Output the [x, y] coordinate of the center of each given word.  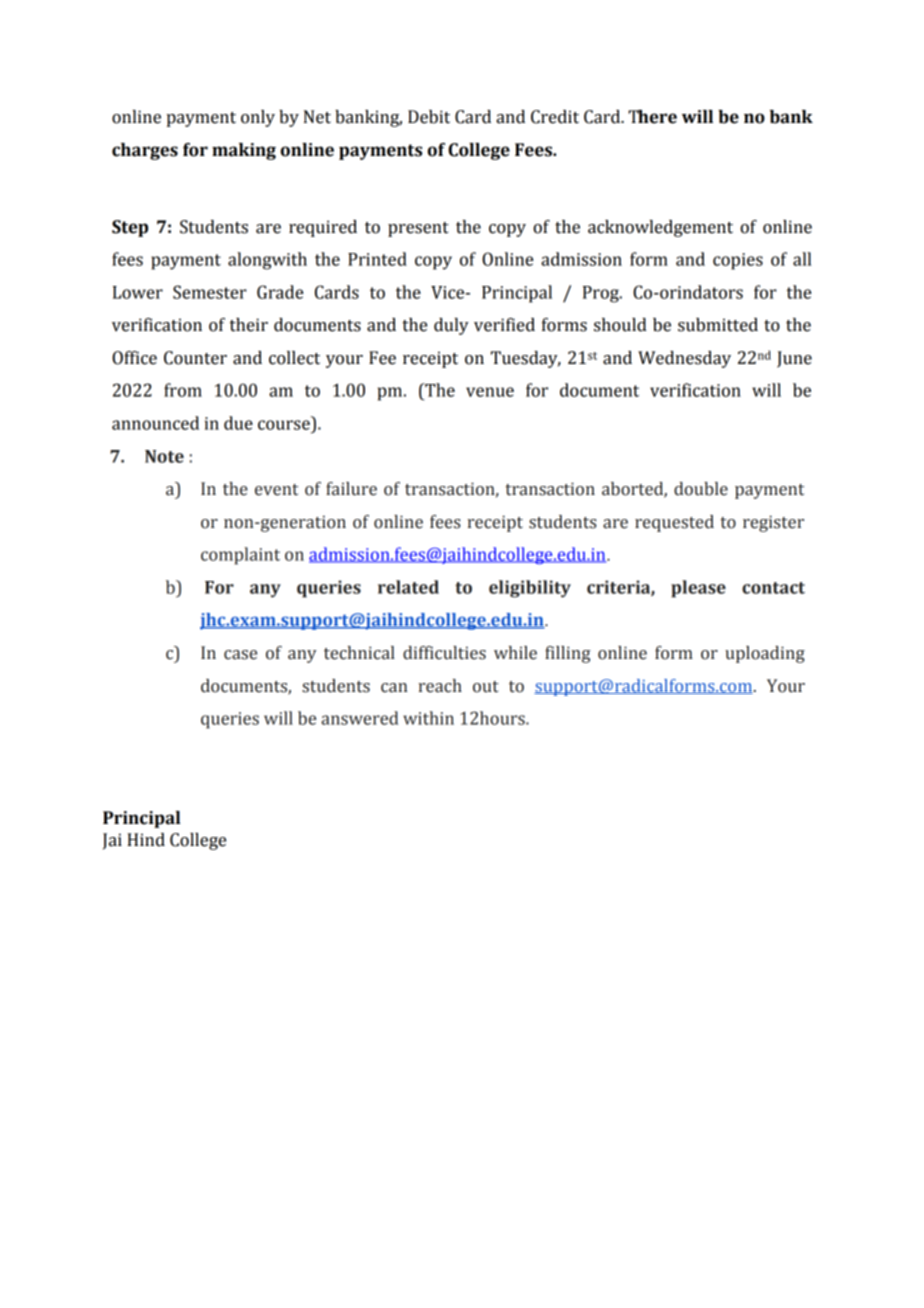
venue [490, 392]
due [238, 423]
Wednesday [684, 359]
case [240, 655]
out [486, 687]
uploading [765, 654]
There [652, 117]
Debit [429, 117]
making [244, 151]
